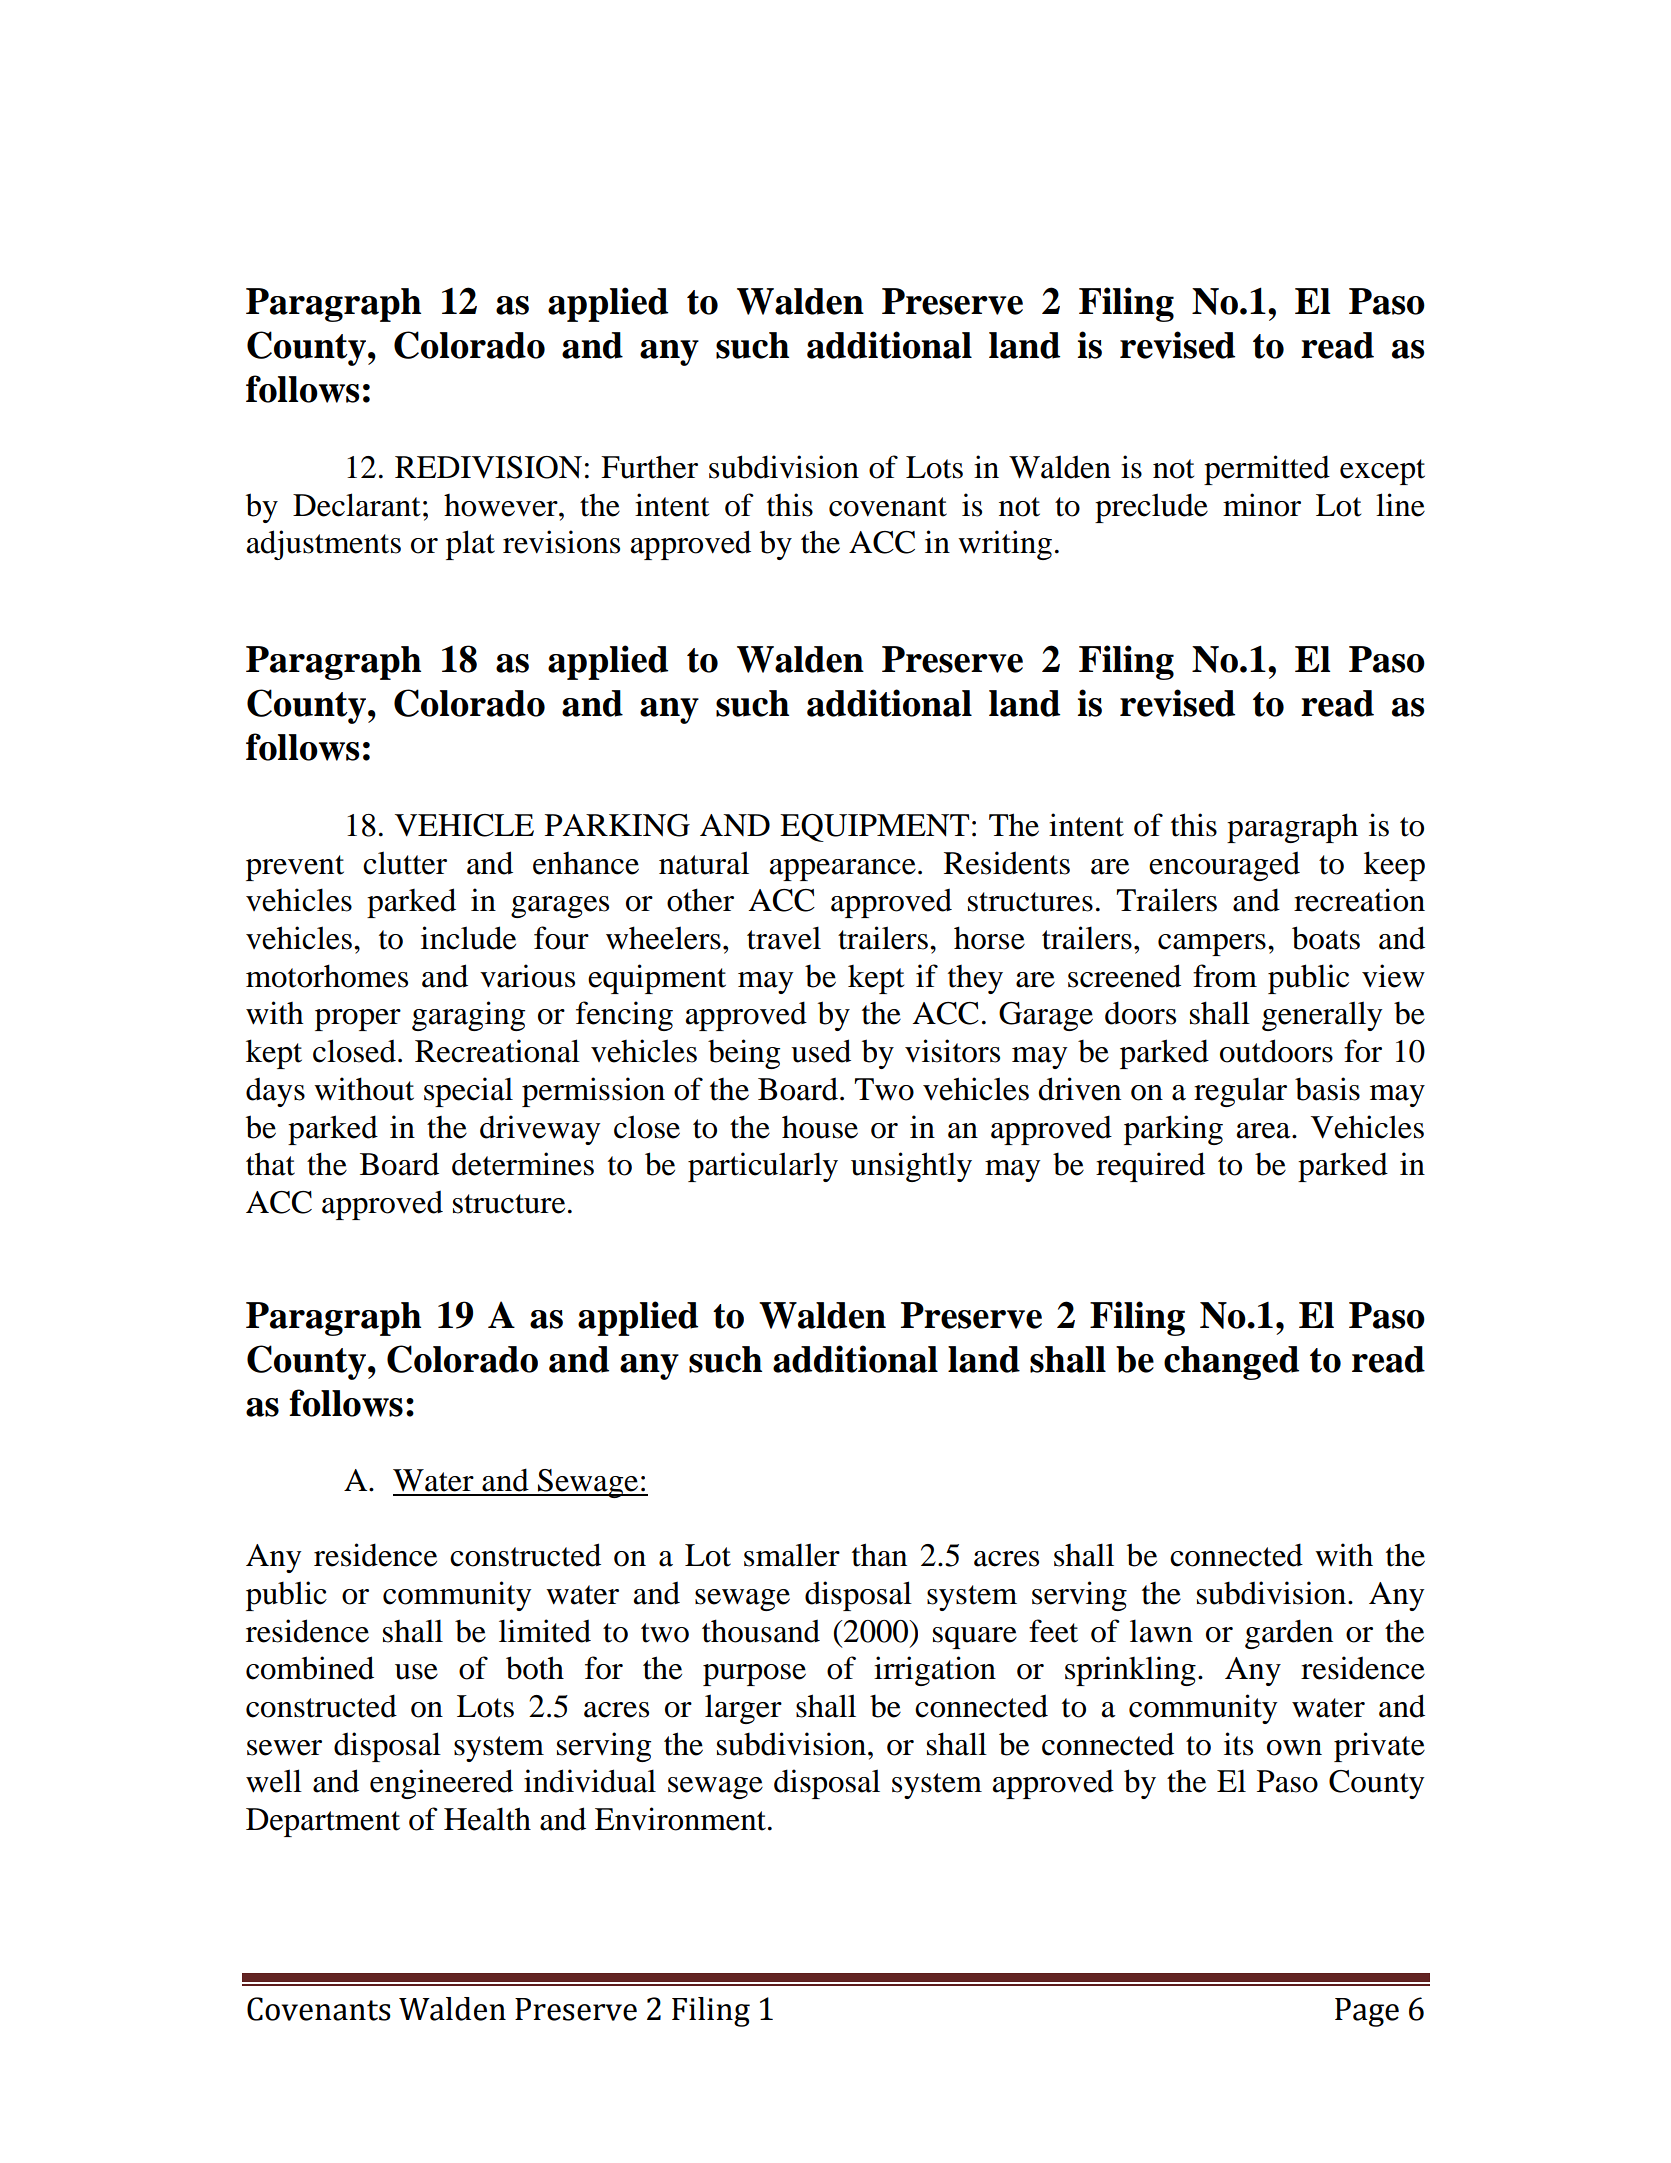 This document has width=1671, height=2163. What do you see at coordinates (523, 1164) in the document?
I see `determines` at bounding box center [523, 1164].
